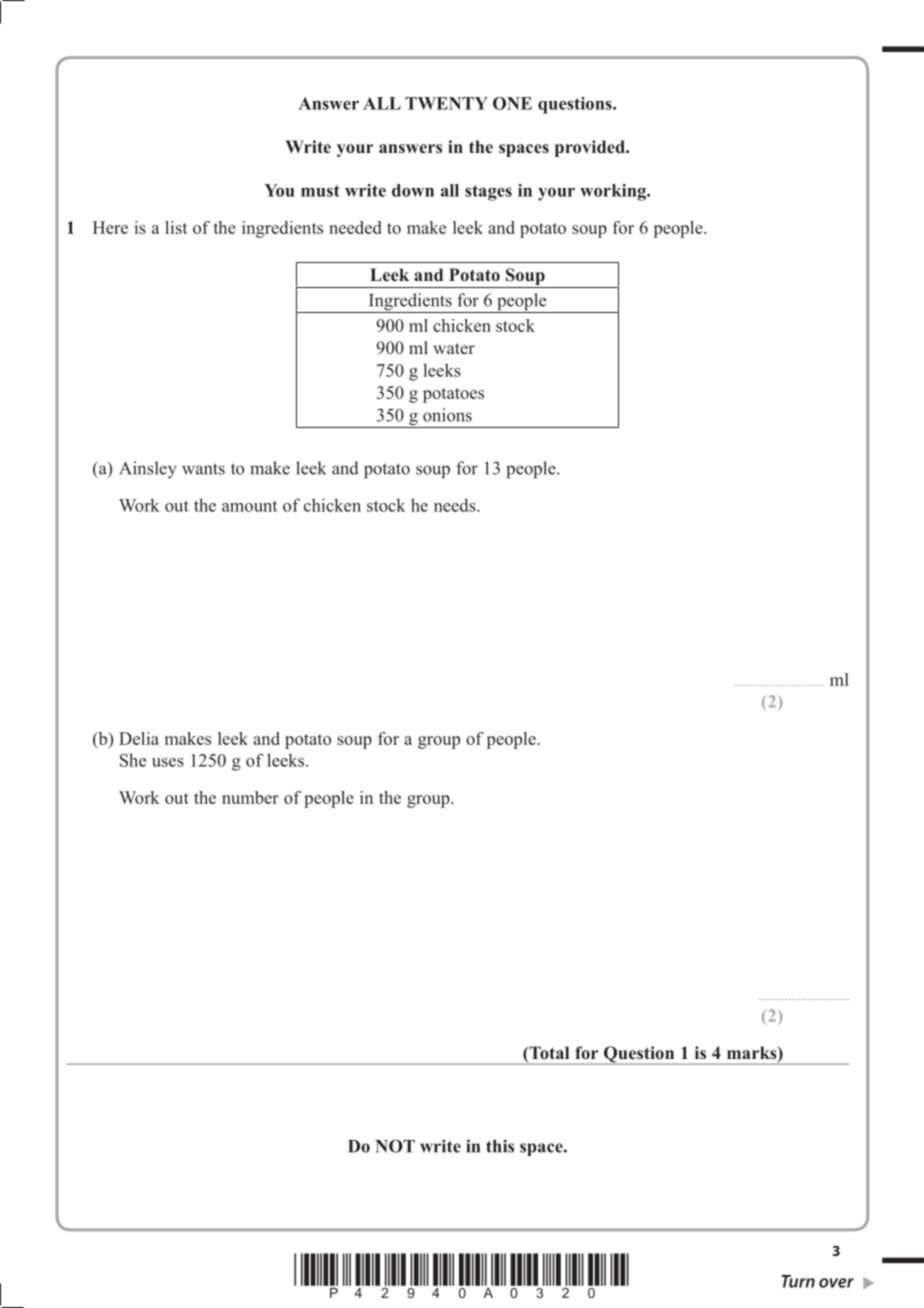 The width and height of the page is (924, 1308). What do you see at coordinates (500, 1146) in the page?
I see `this` at bounding box center [500, 1146].
